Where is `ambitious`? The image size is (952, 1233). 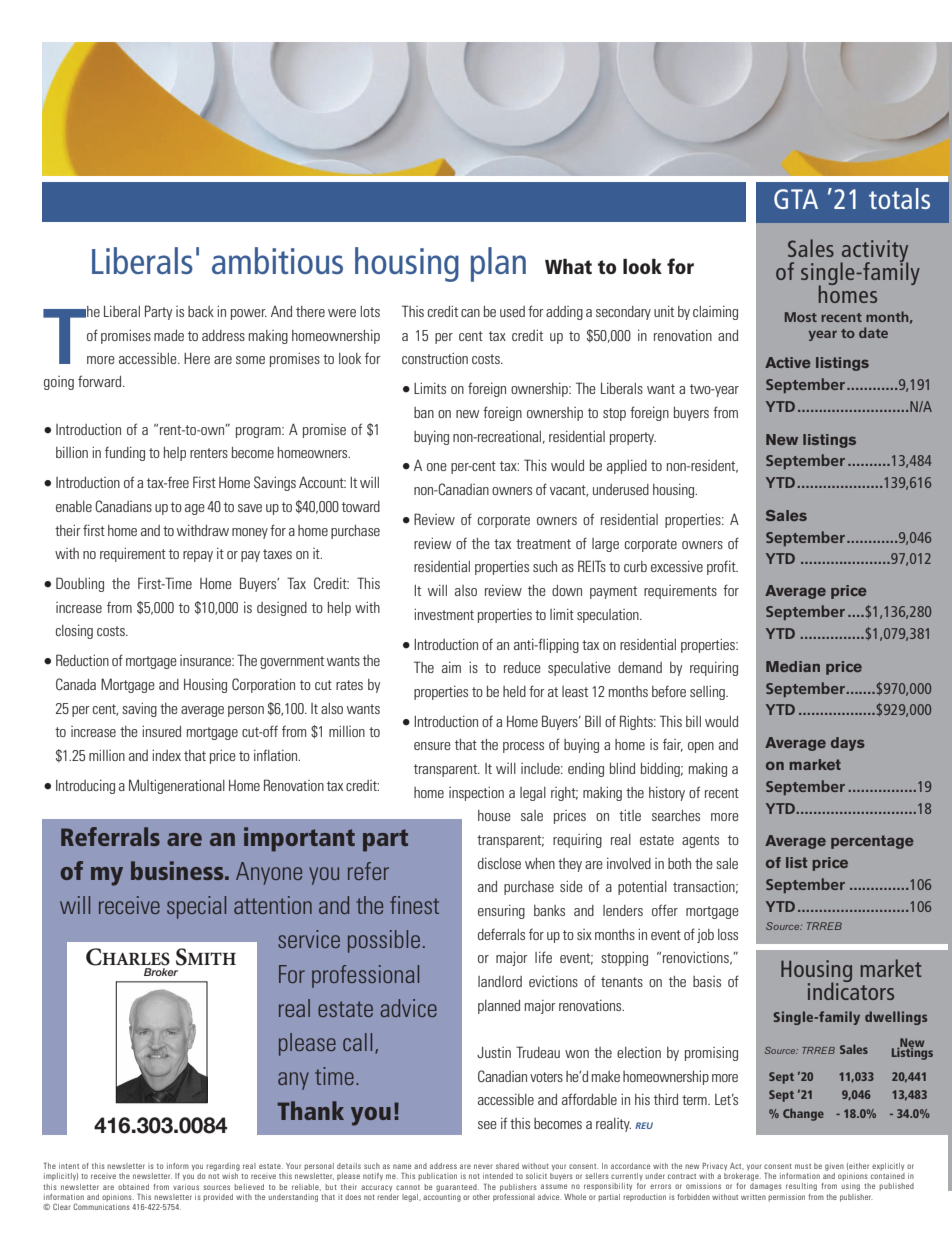
ambitious is located at coordinates (277, 260).
